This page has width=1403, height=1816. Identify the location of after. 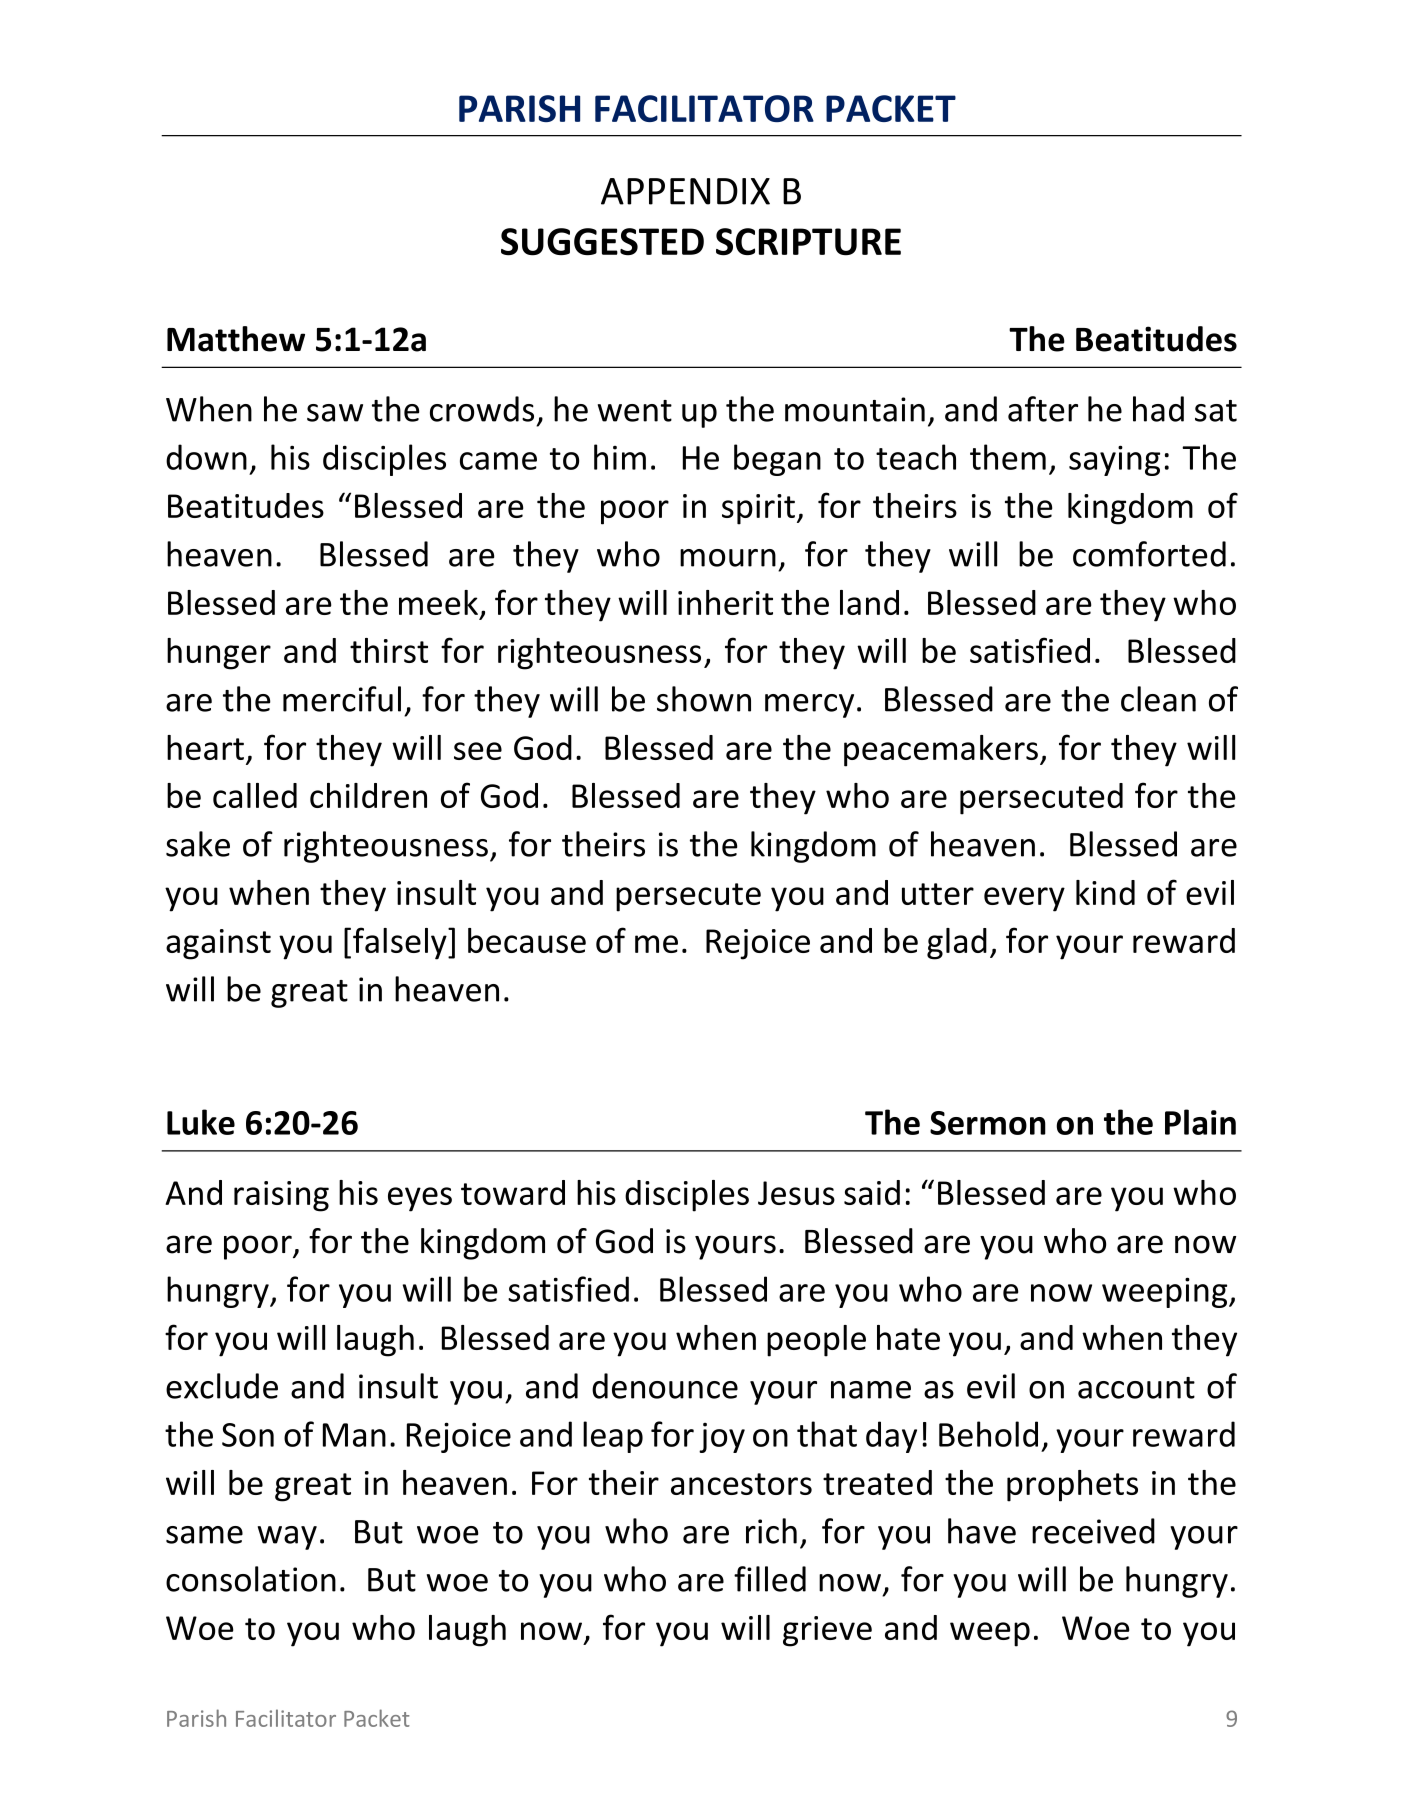
(1043, 409).
